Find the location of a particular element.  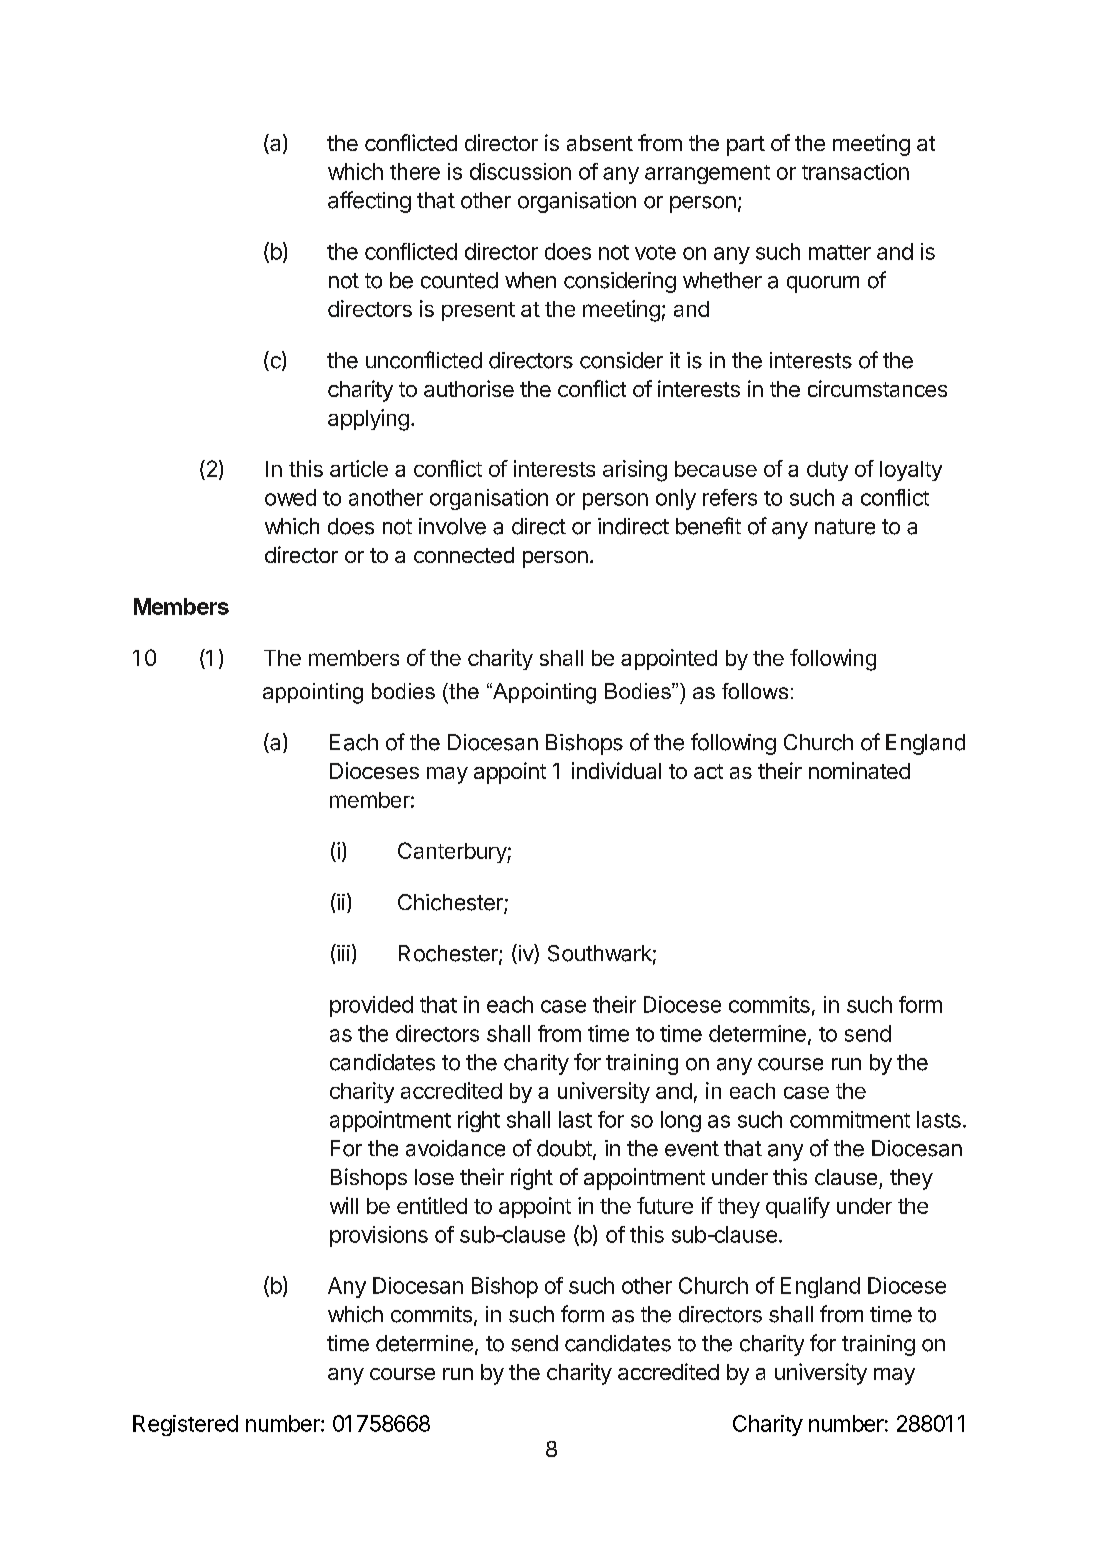

affecting is located at coordinates (369, 202).
